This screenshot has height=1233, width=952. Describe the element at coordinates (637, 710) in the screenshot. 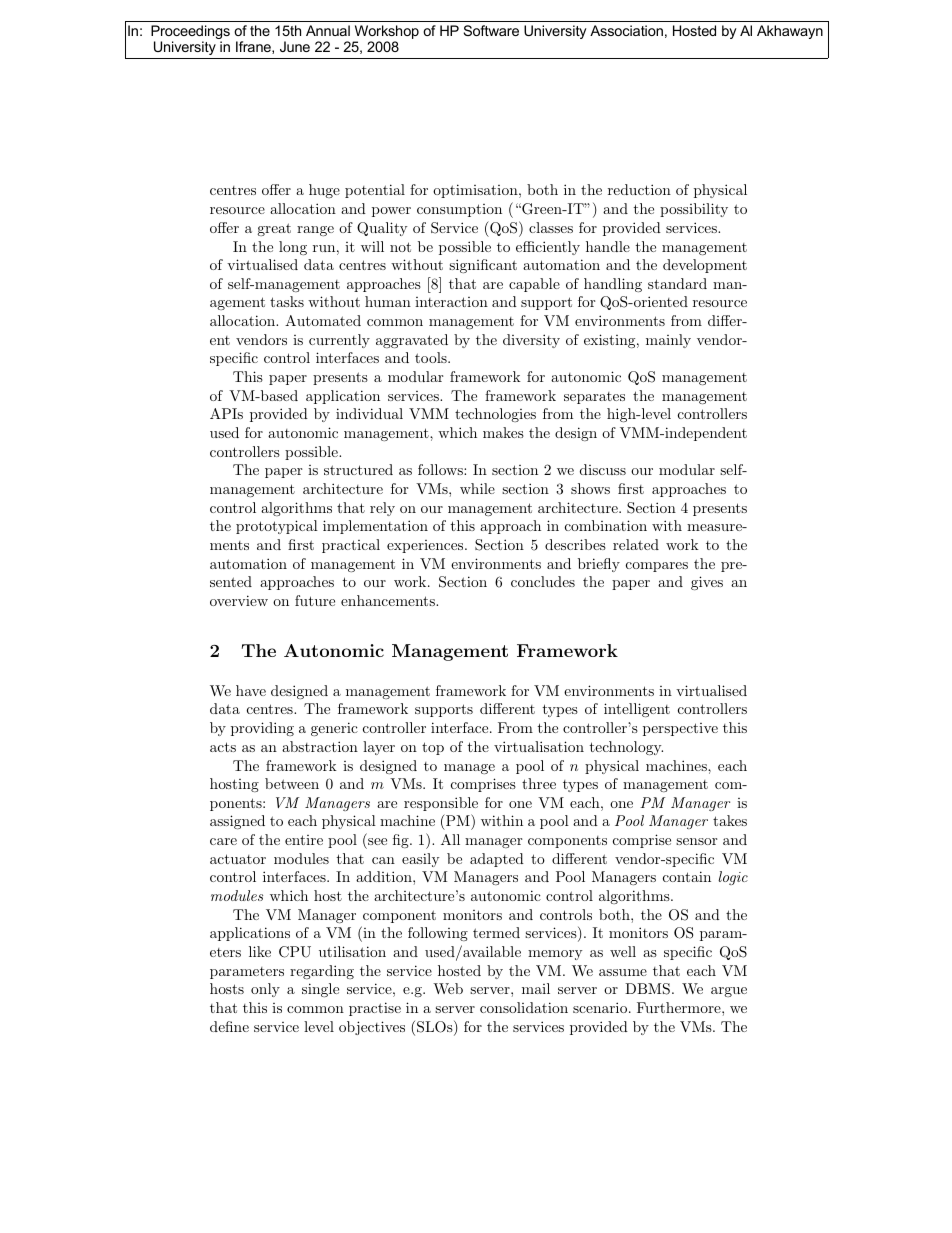

I see `intelligent` at that location.
